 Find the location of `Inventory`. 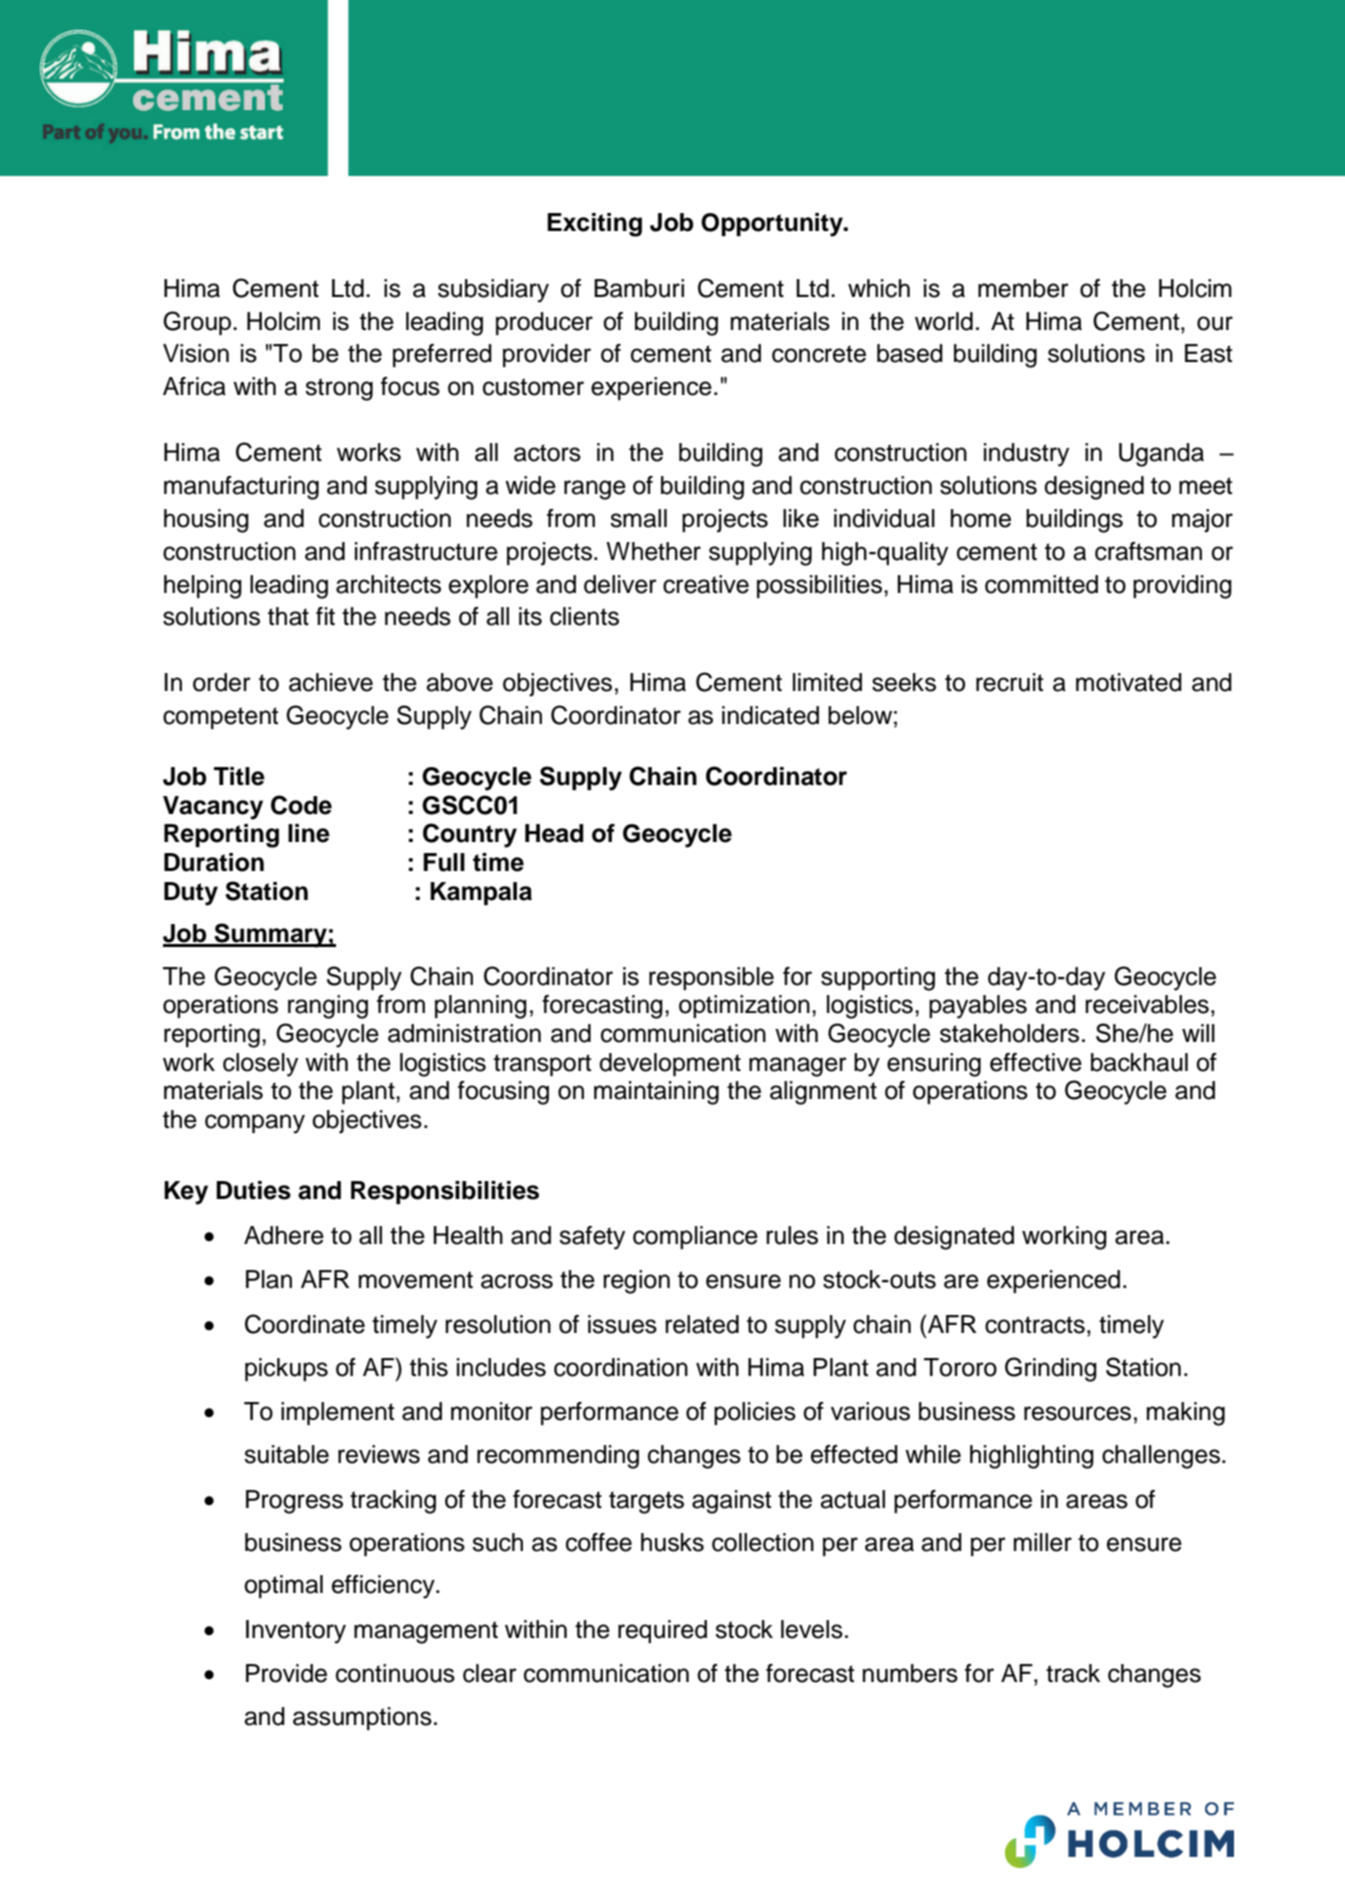

Inventory is located at coordinates (296, 1632).
